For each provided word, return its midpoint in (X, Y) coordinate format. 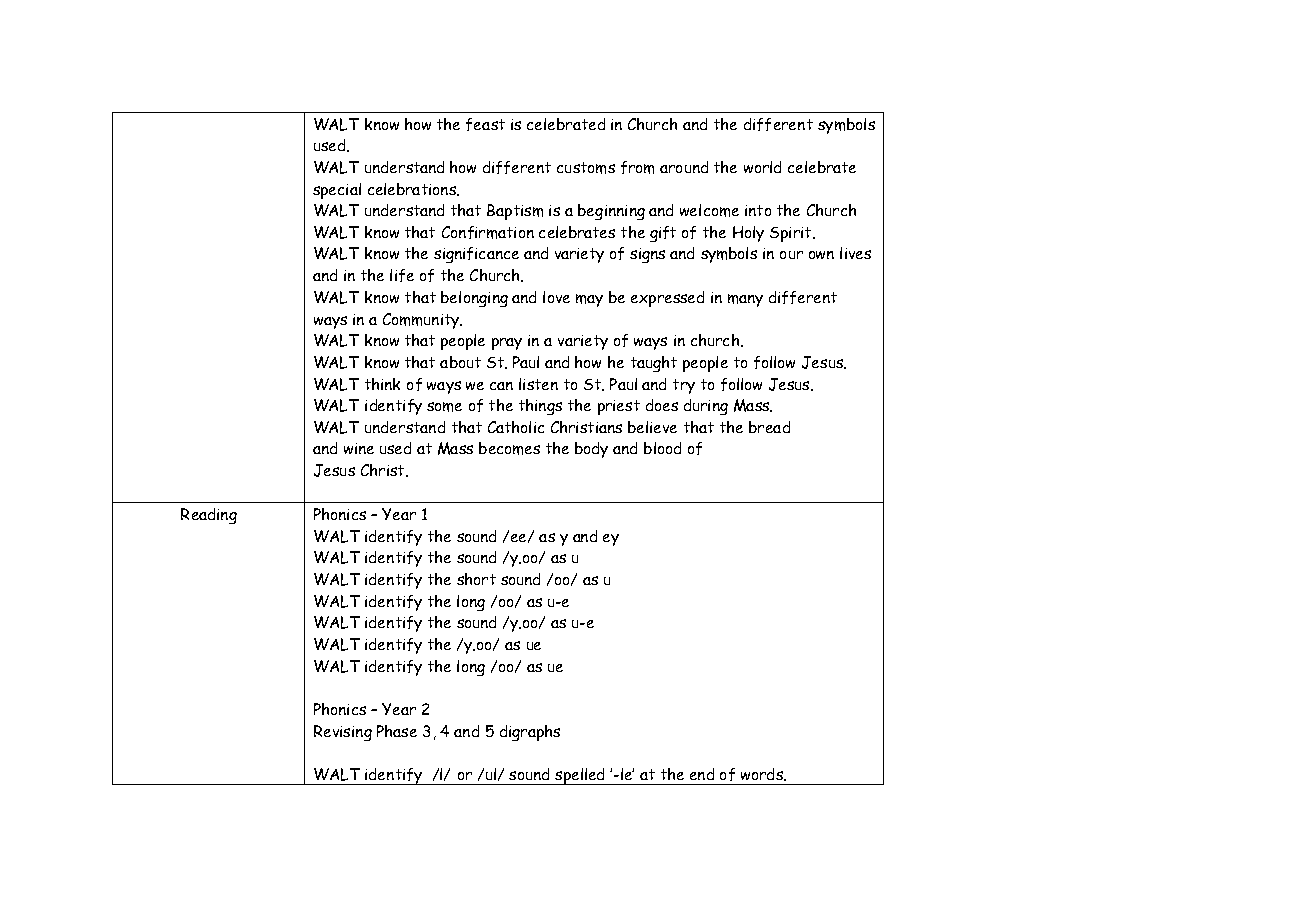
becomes (509, 448)
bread (769, 427)
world (762, 167)
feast (485, 124)
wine (359, 448)
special (337, 191)
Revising (343, 733)
